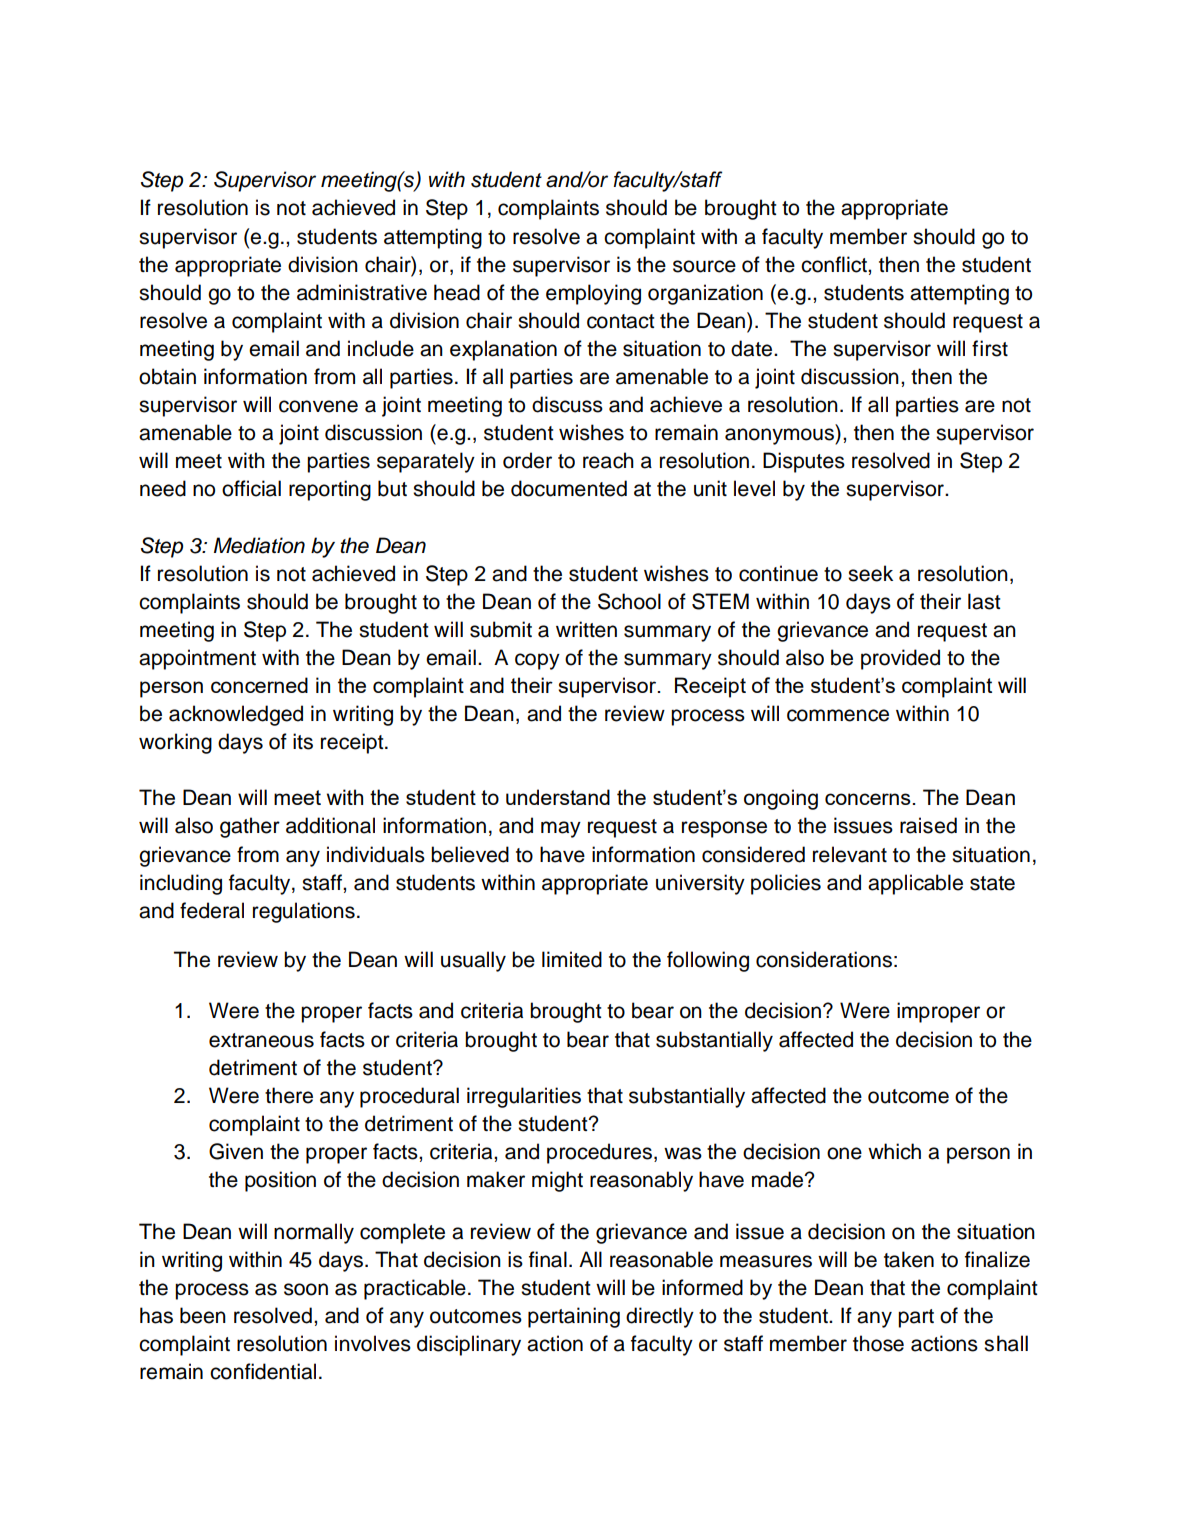  Describe the element at coordinates (263, 1371) in the screenshot. I see `confidential` at that location.
